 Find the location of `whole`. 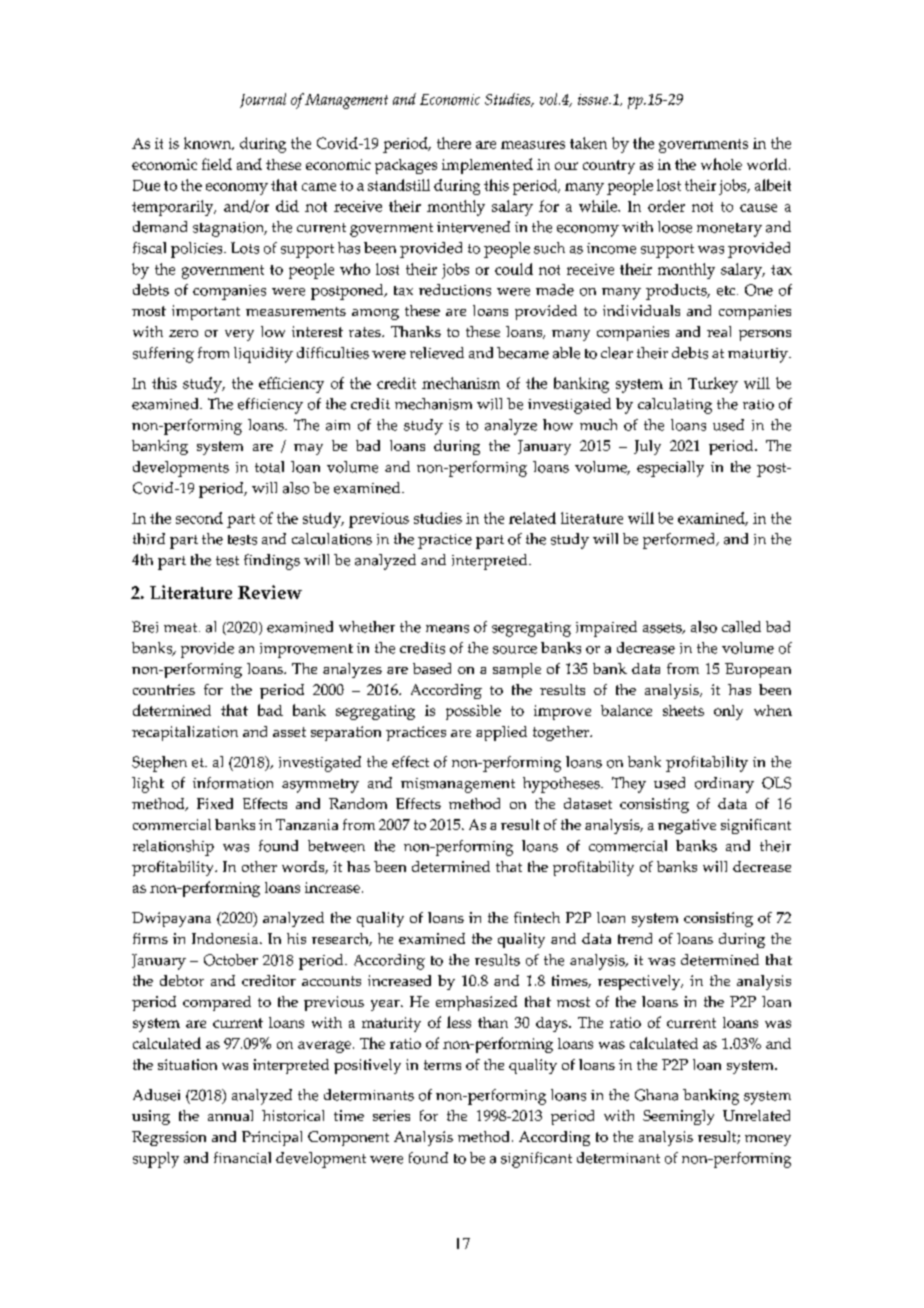

whole is located at coordinates (721, 164).
